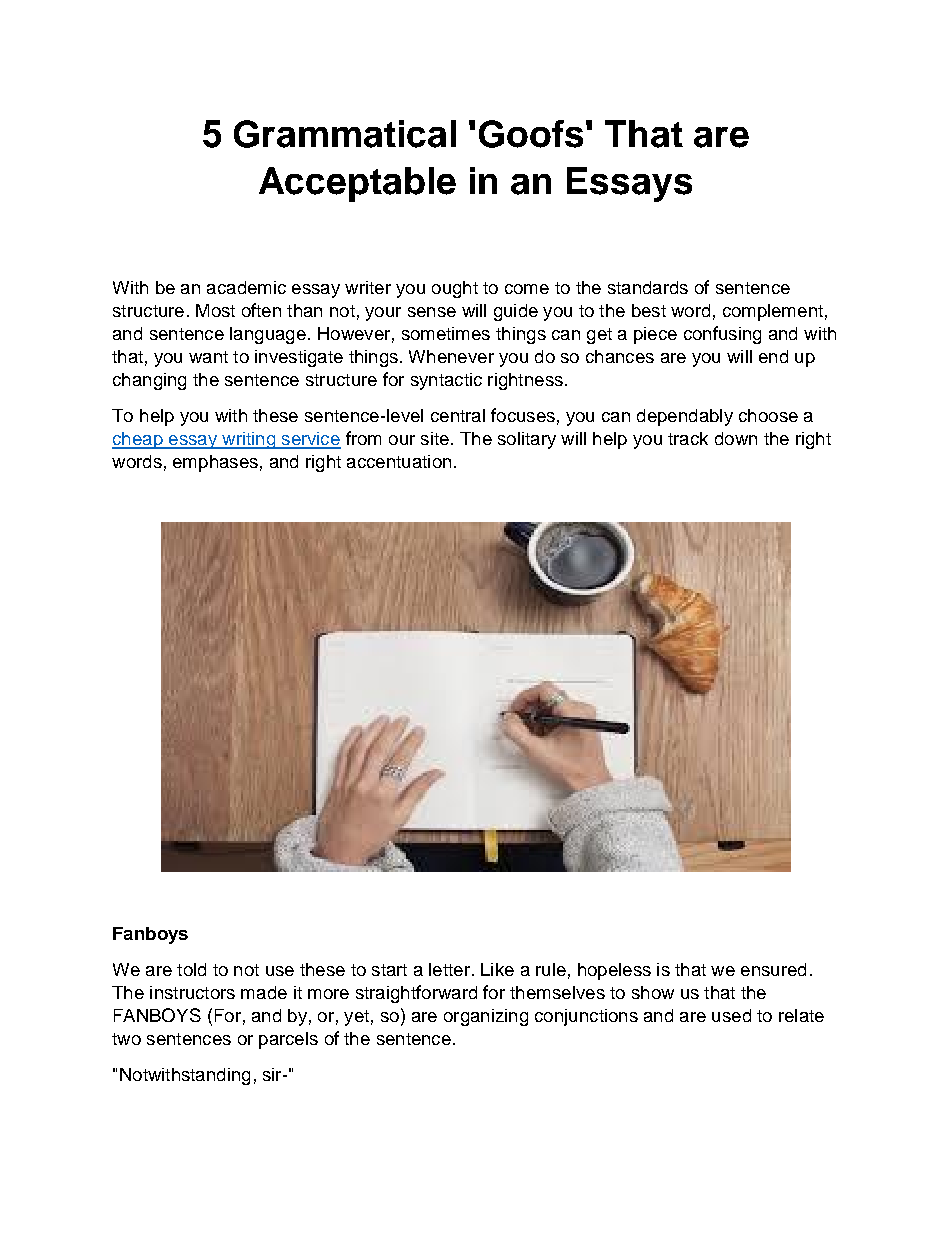 The height and width of the document is (1233, 952). What do you see at coordinates (435, 438) in the document?
I see `site` at bounding box center [435, 438].
